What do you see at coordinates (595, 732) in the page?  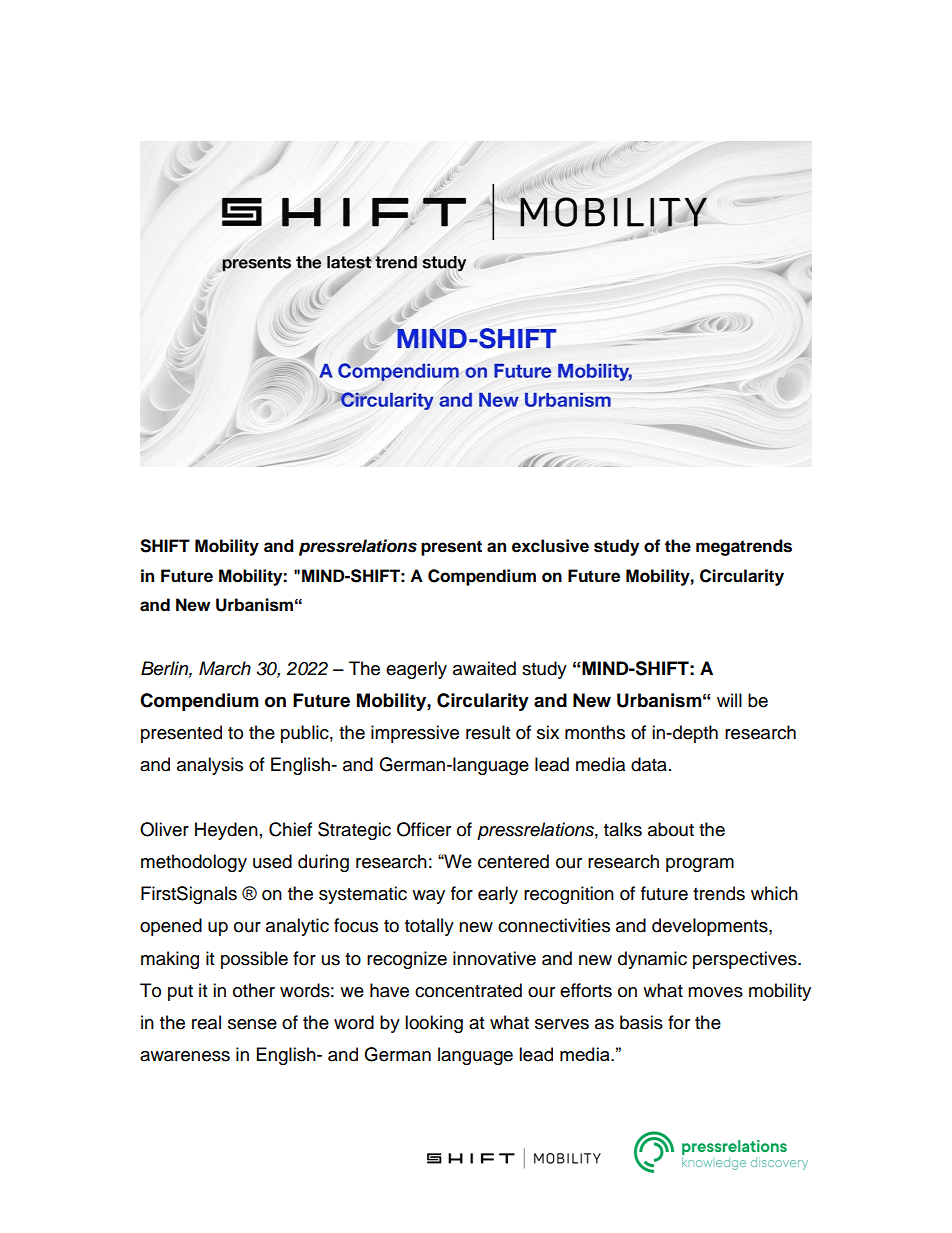 I see `months` at bounding box center [595, 732].
